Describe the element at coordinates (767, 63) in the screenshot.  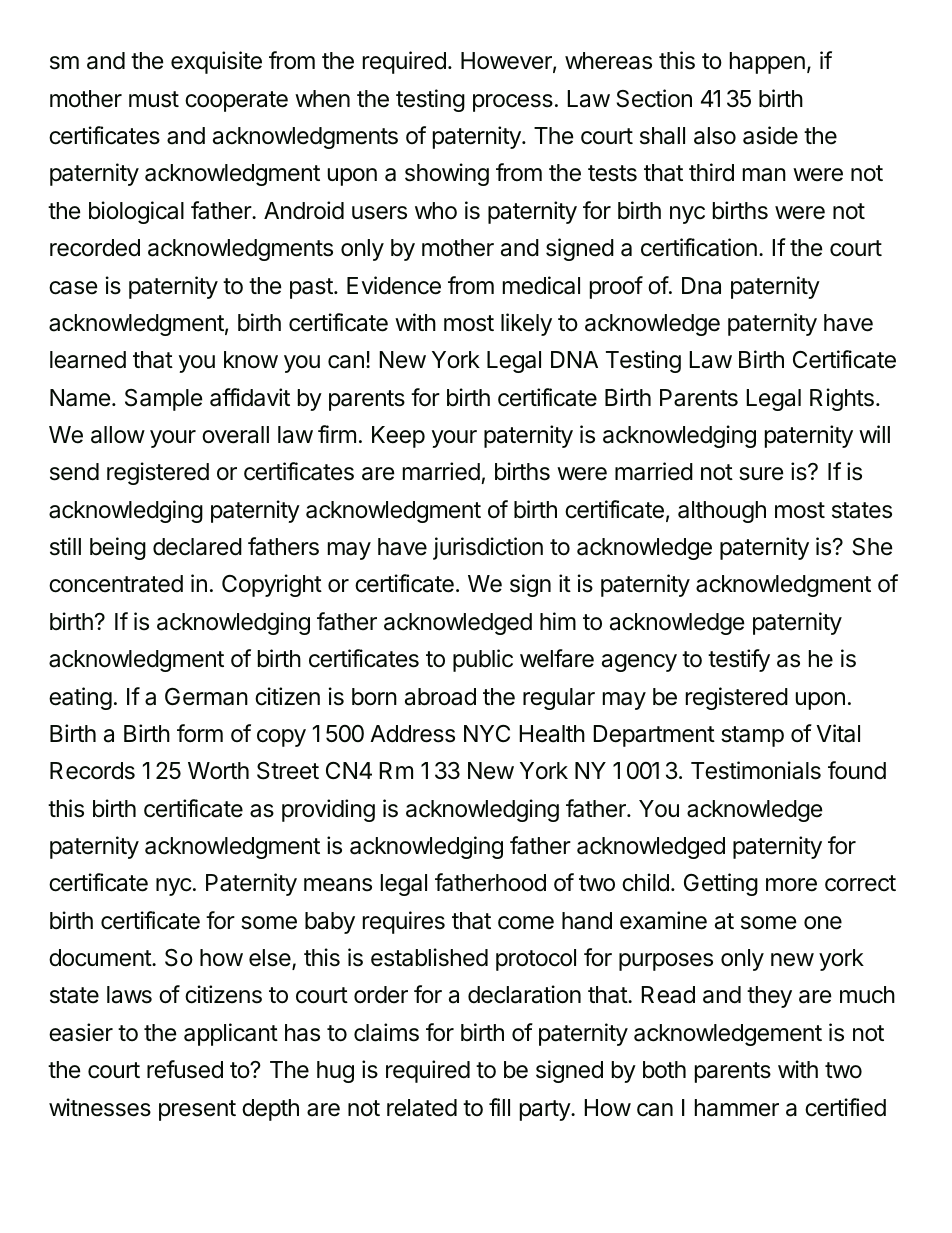
I see `happen` at that location.
